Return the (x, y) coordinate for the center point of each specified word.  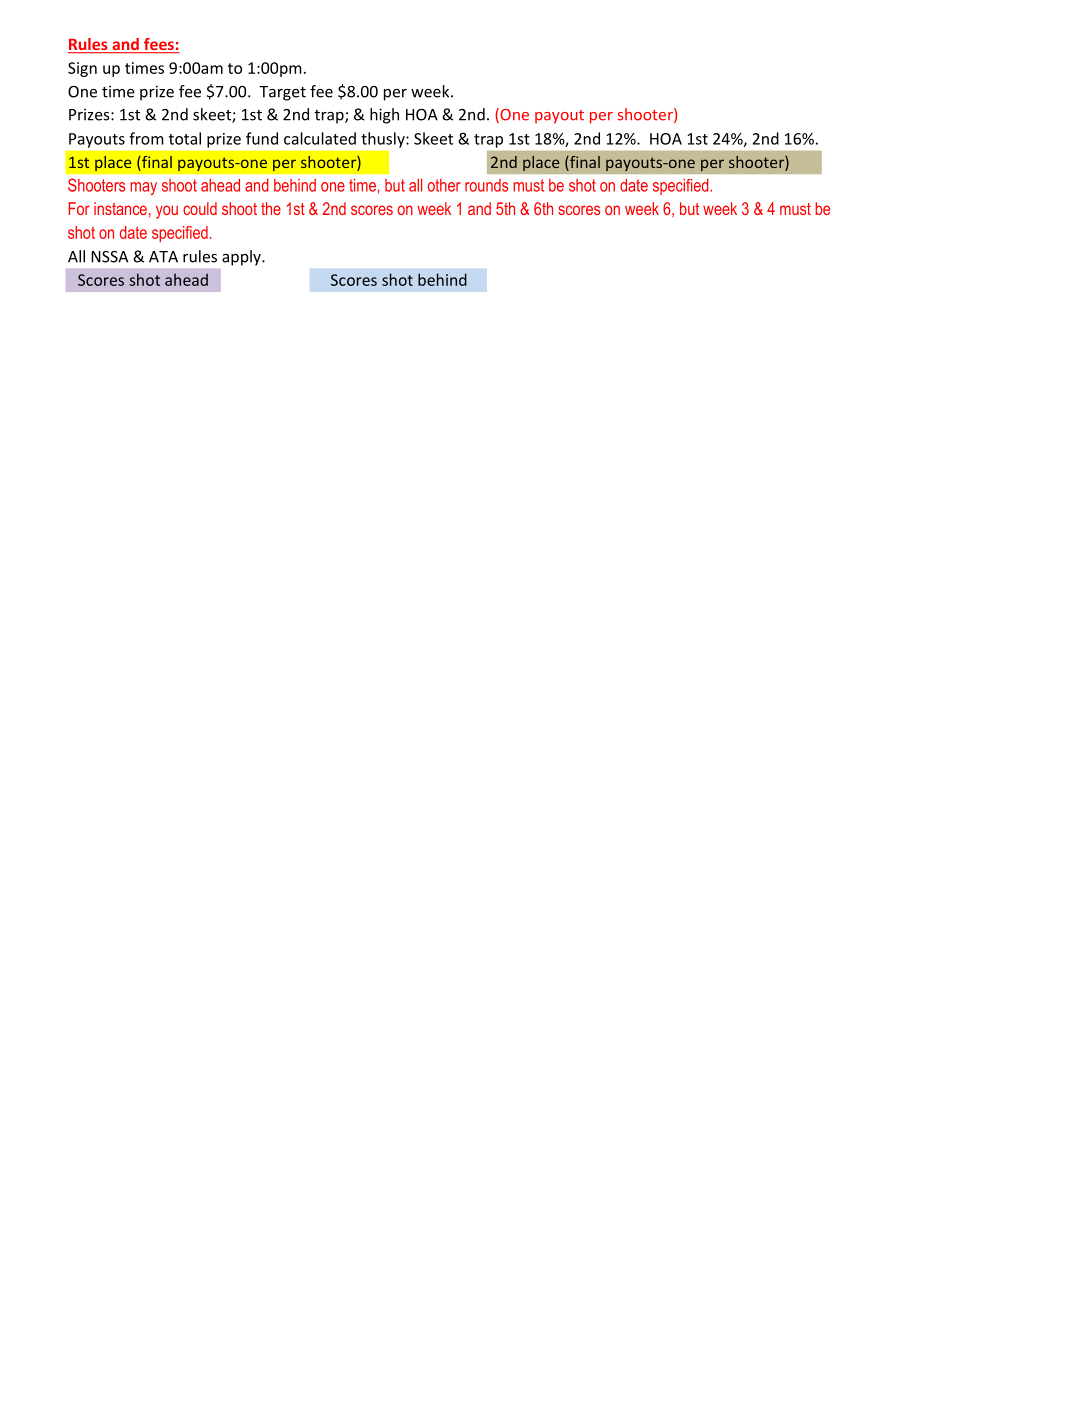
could (200, 208)
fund (262, 138)
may (143, 188)
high (384, 116)
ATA (163, 257)
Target (282, 93)
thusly (384, 140)
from (146, 138)
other (444, 185)
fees (159, 45)
